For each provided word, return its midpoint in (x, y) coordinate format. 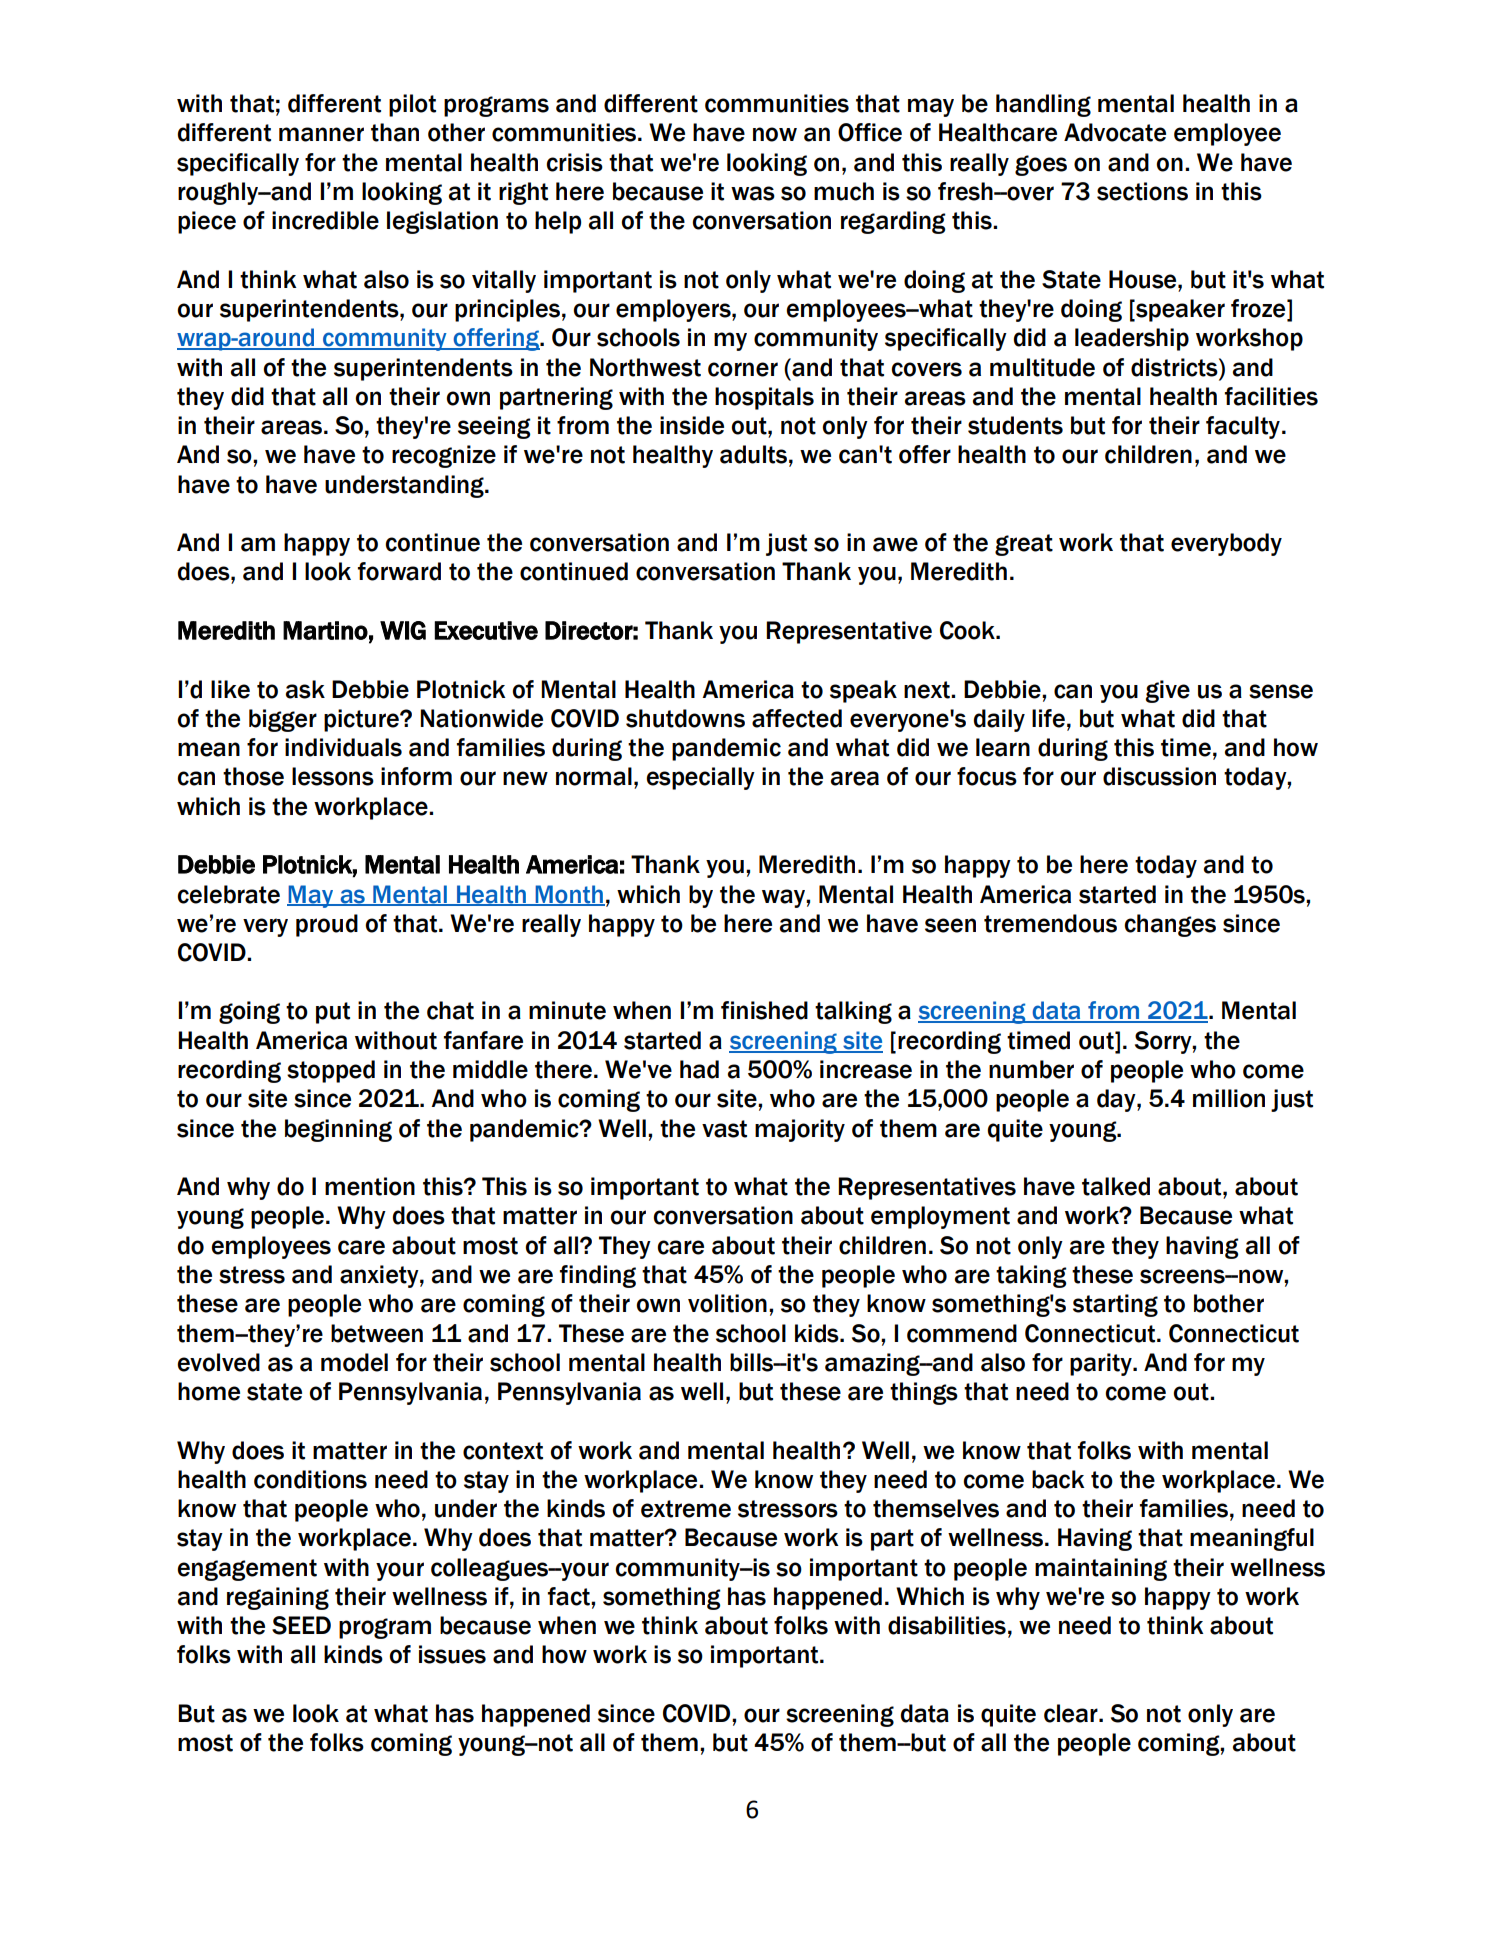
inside (692, 425)
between (377, 1333)
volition (727, 1303)
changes (1170, 925)
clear (1072, 1713)
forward (399, 571)
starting (1115, 1305)
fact (570, 1596)
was (753, 193)
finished (764, 1010)
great (1024, 545)
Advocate (1115, 132)
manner (321, 134)
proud (327, 925)
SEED (301, 1625)
